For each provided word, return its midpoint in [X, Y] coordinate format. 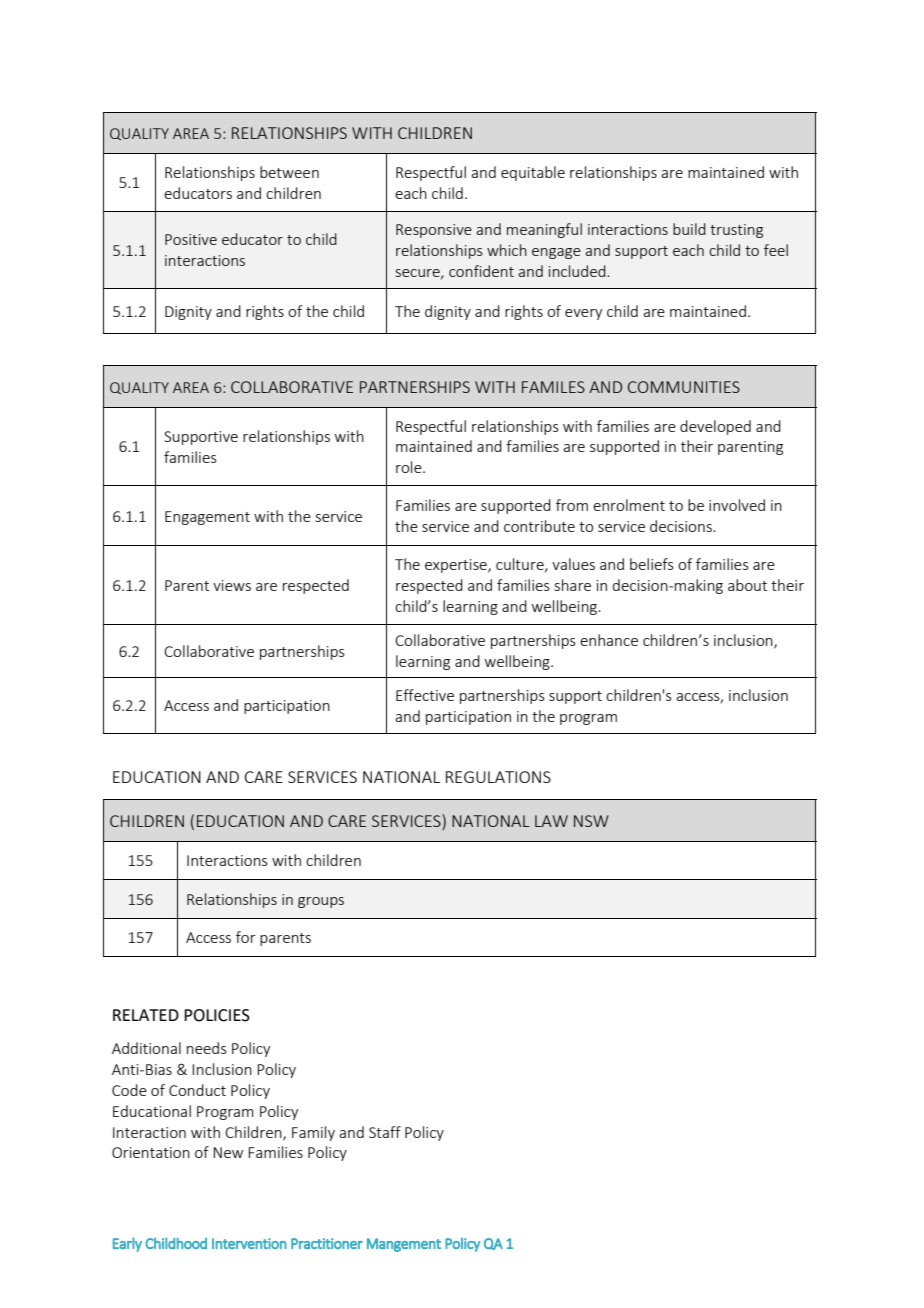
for [246, 937]
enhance [609, 640]
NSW [591, 821]
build [689, 229]
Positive [191, 239]
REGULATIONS [498, 777]
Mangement [404, 1245]
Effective [425, 695]
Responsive [434, 231]
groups [321, 902]
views [232, 585]
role [410, 467]
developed [715, 427]
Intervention [249, 1243]
